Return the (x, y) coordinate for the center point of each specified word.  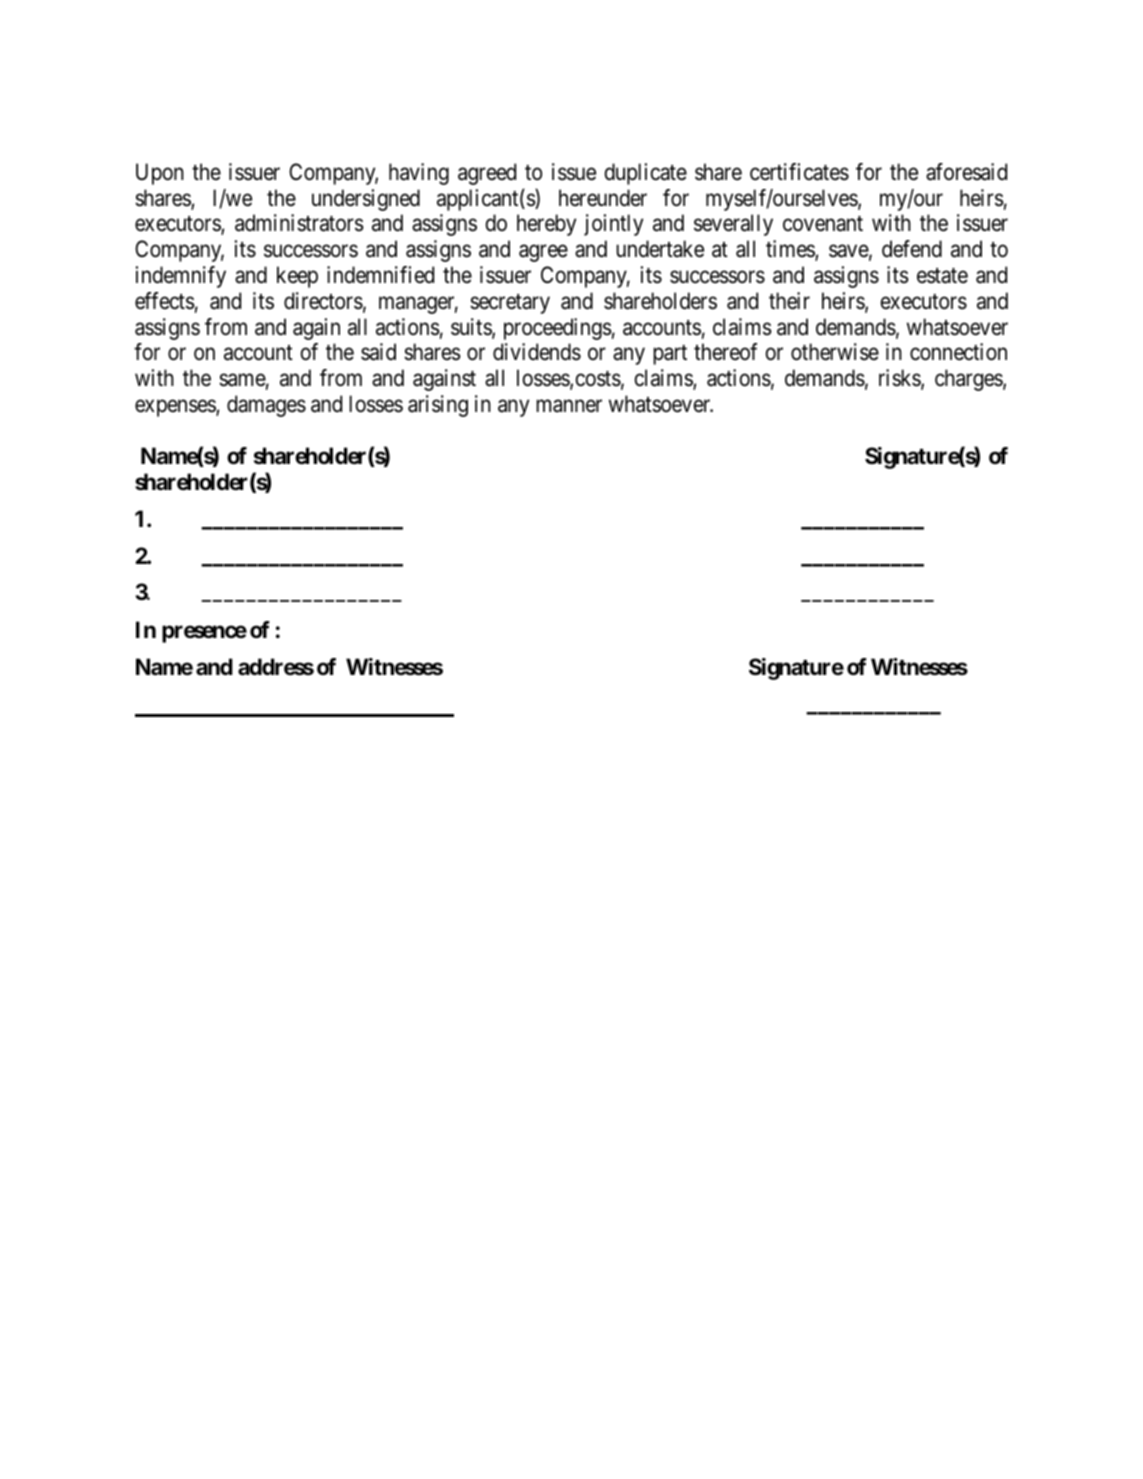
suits (472, 328)
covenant (823, 224)
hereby (546, 225)
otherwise (835, 352)
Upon (160, 174)
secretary (510, 304)
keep (297, 277)
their (789, 301)
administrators (299, 223)
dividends (537, 352)
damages (266, 406)
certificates (799, 172)
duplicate (646, 174)
